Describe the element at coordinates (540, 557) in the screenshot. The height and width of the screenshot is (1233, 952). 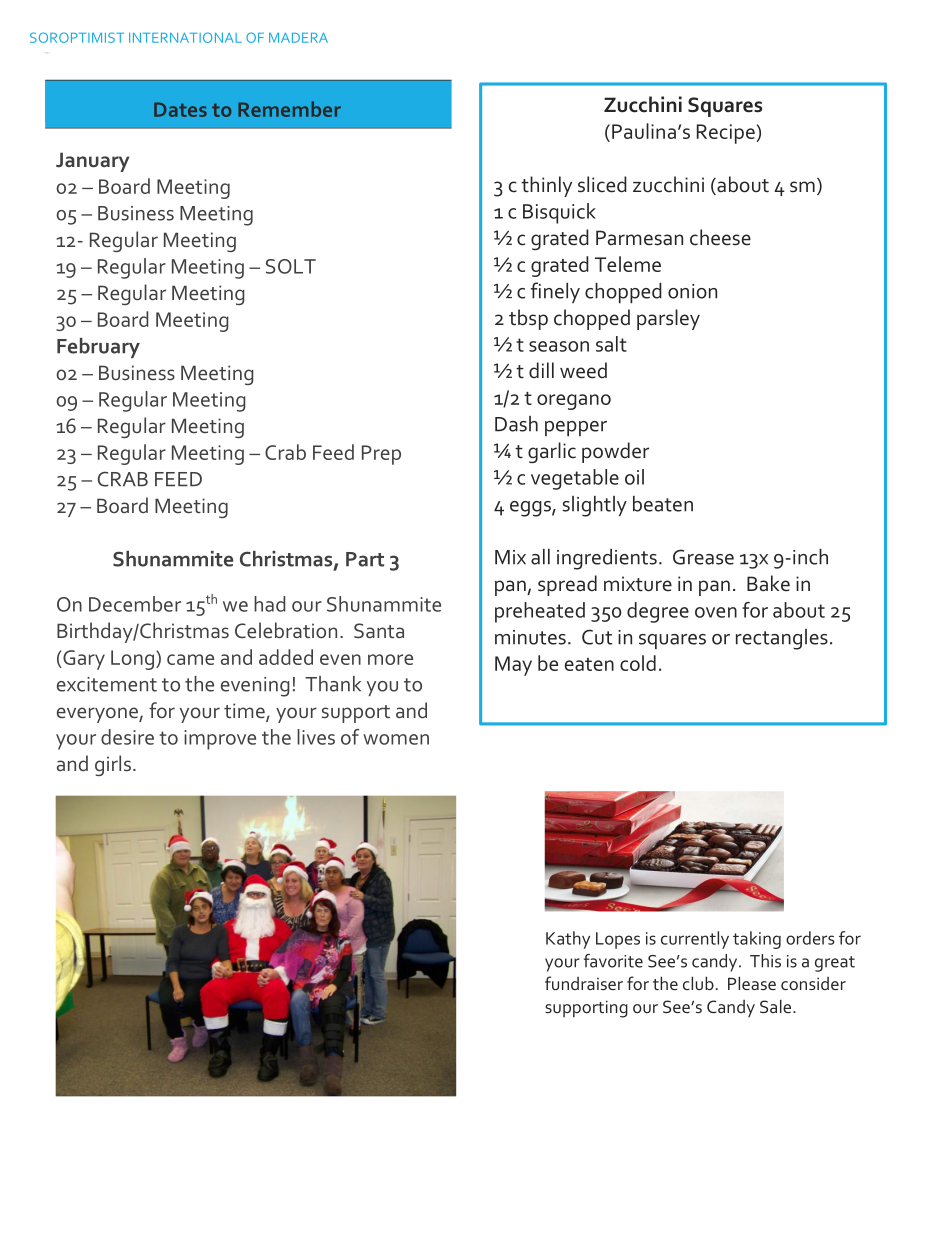
I see `all` at that location.
